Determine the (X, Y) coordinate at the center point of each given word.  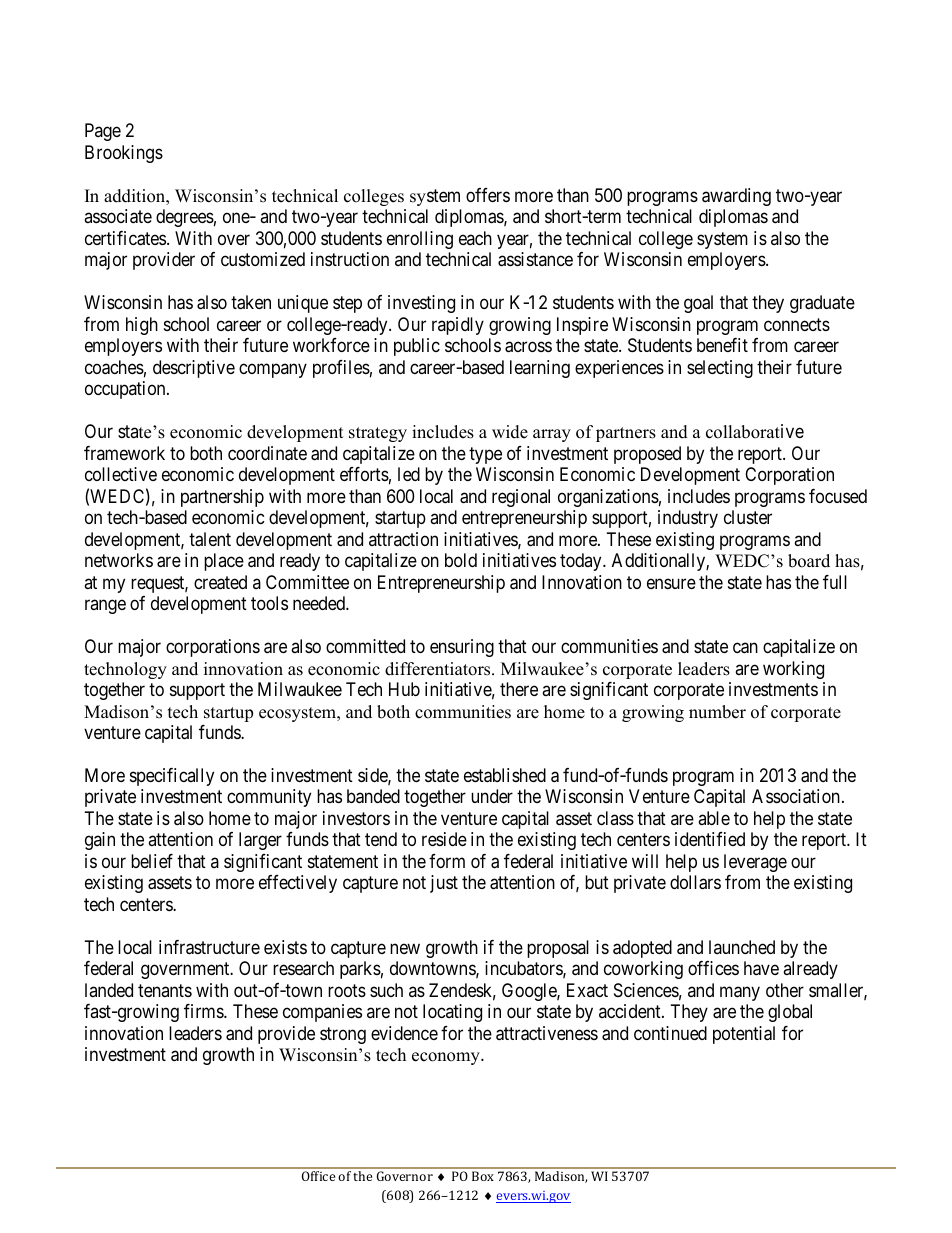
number (717, 712)
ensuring (462, 648)
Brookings (124, 154)
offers (488, 195)
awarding (736, 197)
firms (204, 1011)
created (220, 582)
